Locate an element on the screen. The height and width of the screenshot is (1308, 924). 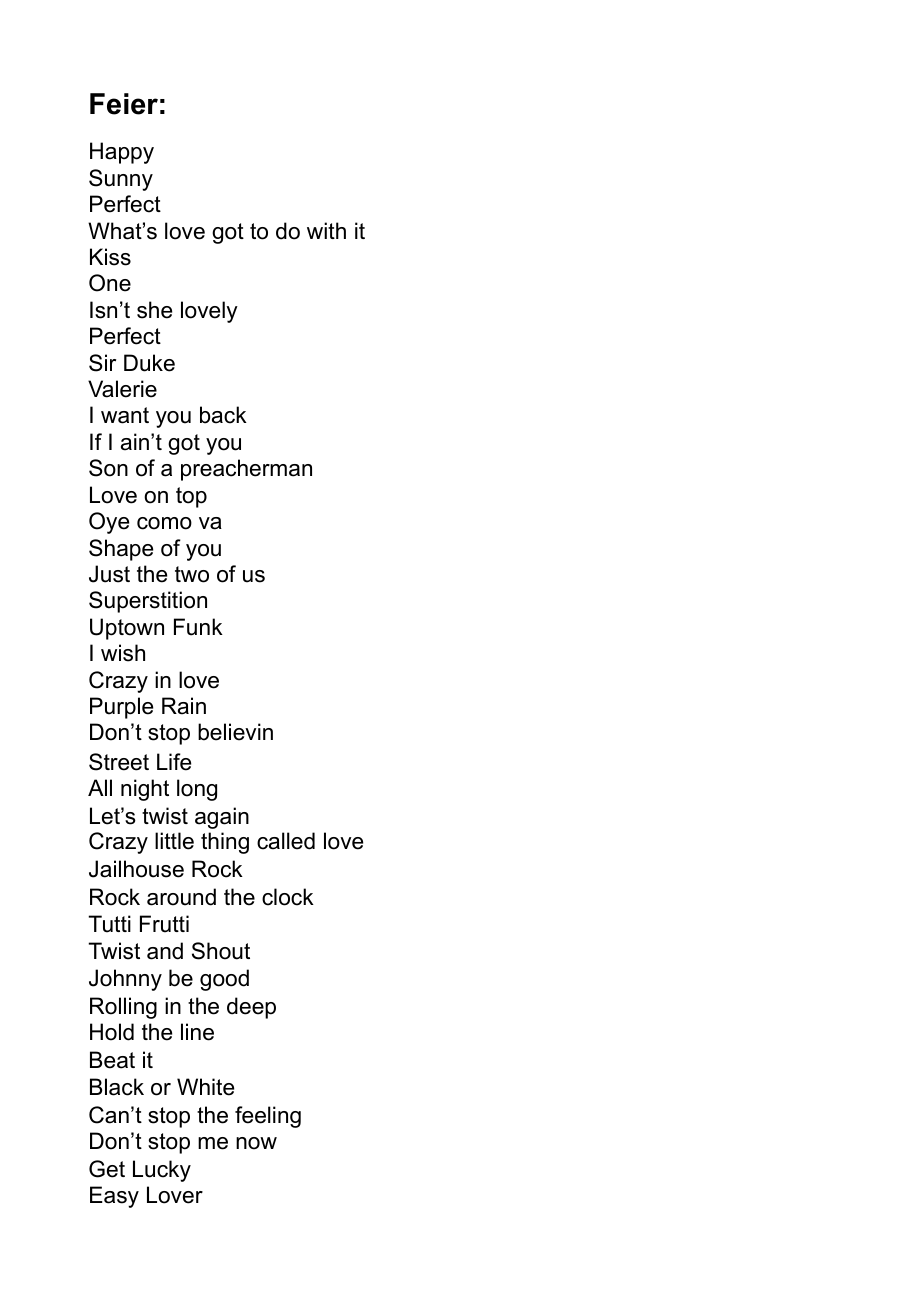
Sunny is located at coordinates (121, 180).
